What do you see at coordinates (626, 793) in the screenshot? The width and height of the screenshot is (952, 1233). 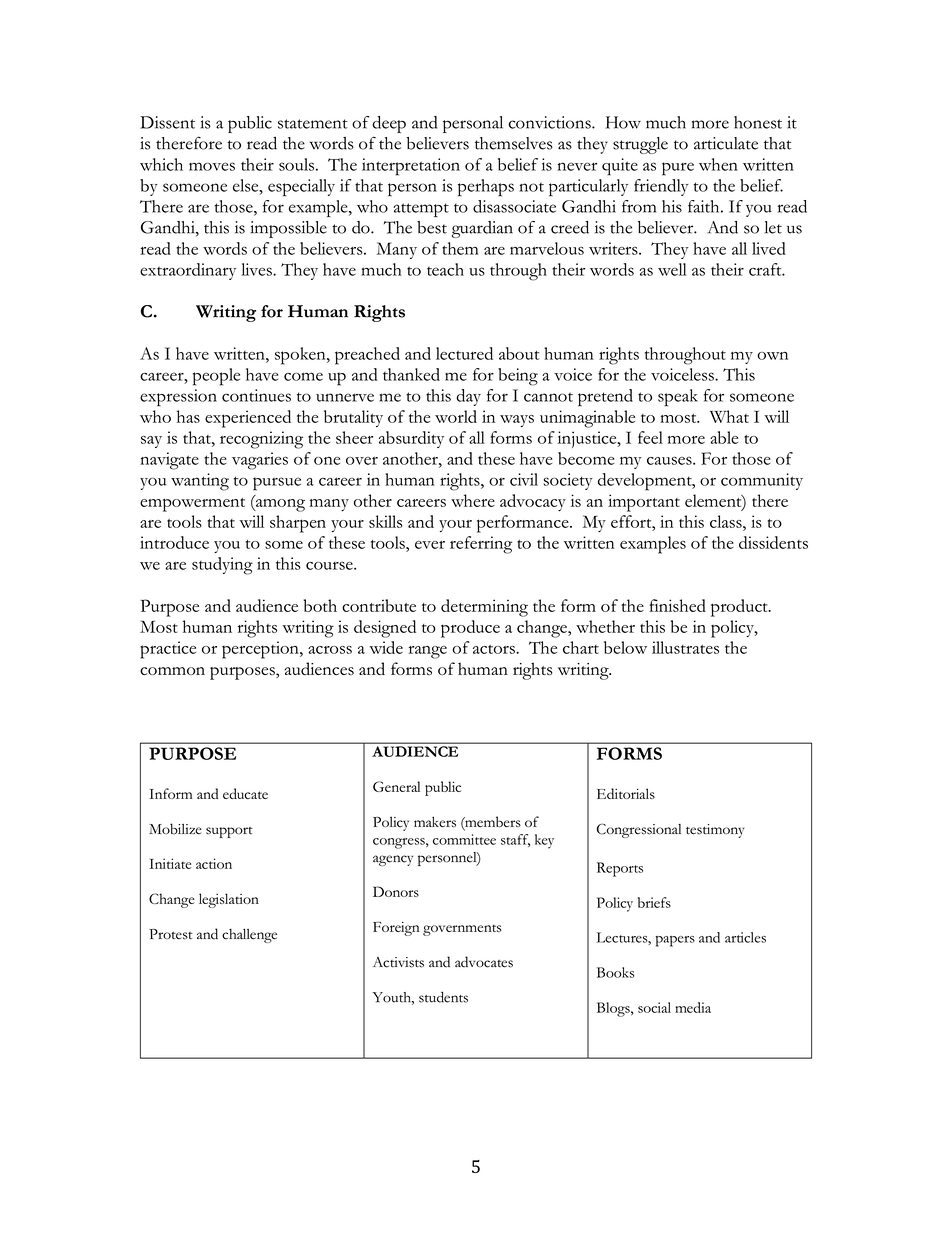 I see `Editorials` at bounding box center [626, 793].
